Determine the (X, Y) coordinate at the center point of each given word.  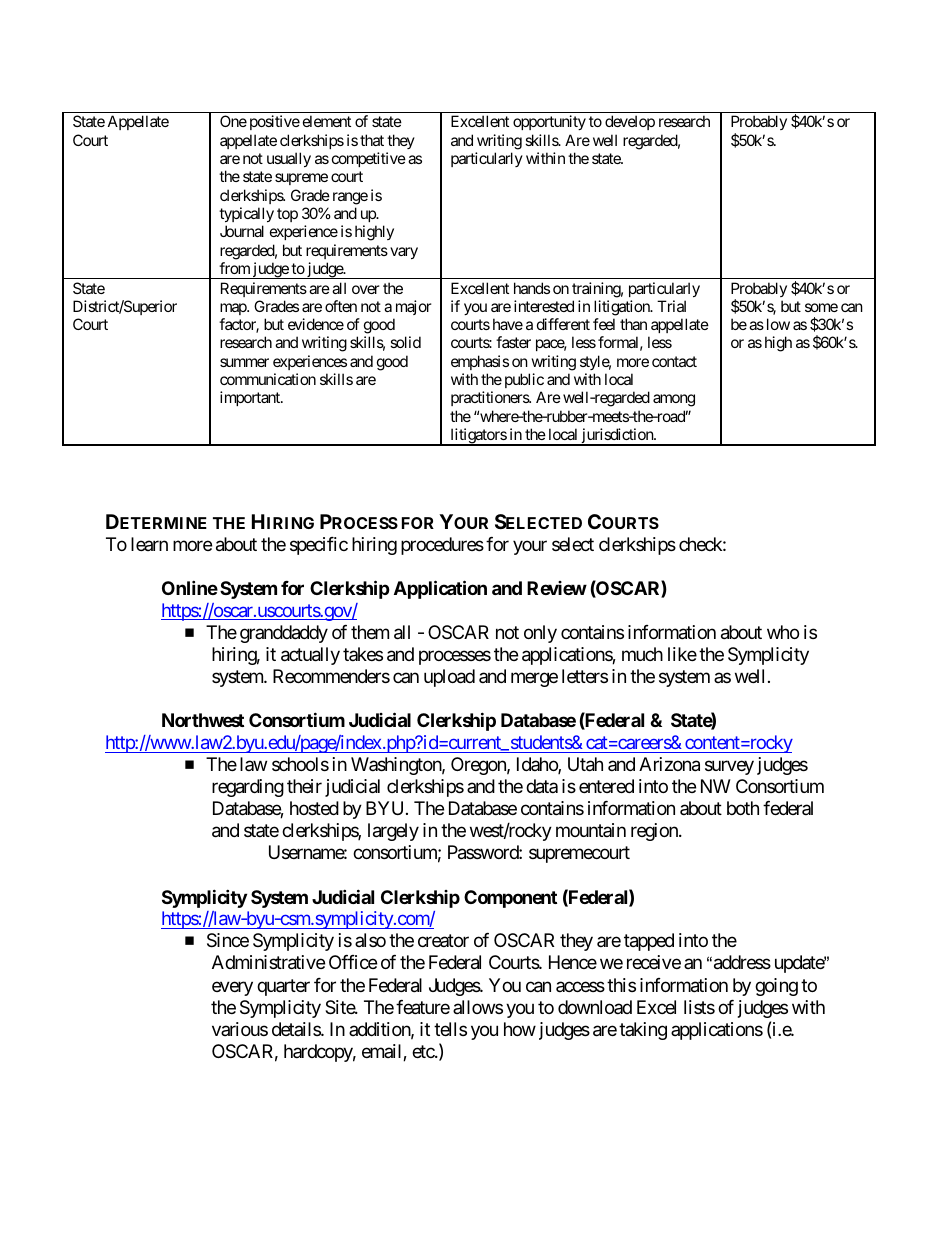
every (232, 988)
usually (289, 159)
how (520, 1029)
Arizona (669, 764)
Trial (671, 306)
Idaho (538, 765)
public (524, 380)
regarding (248, 788)
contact (674, 361)
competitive (369, 159)
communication (268, 379)
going (776, 987)
